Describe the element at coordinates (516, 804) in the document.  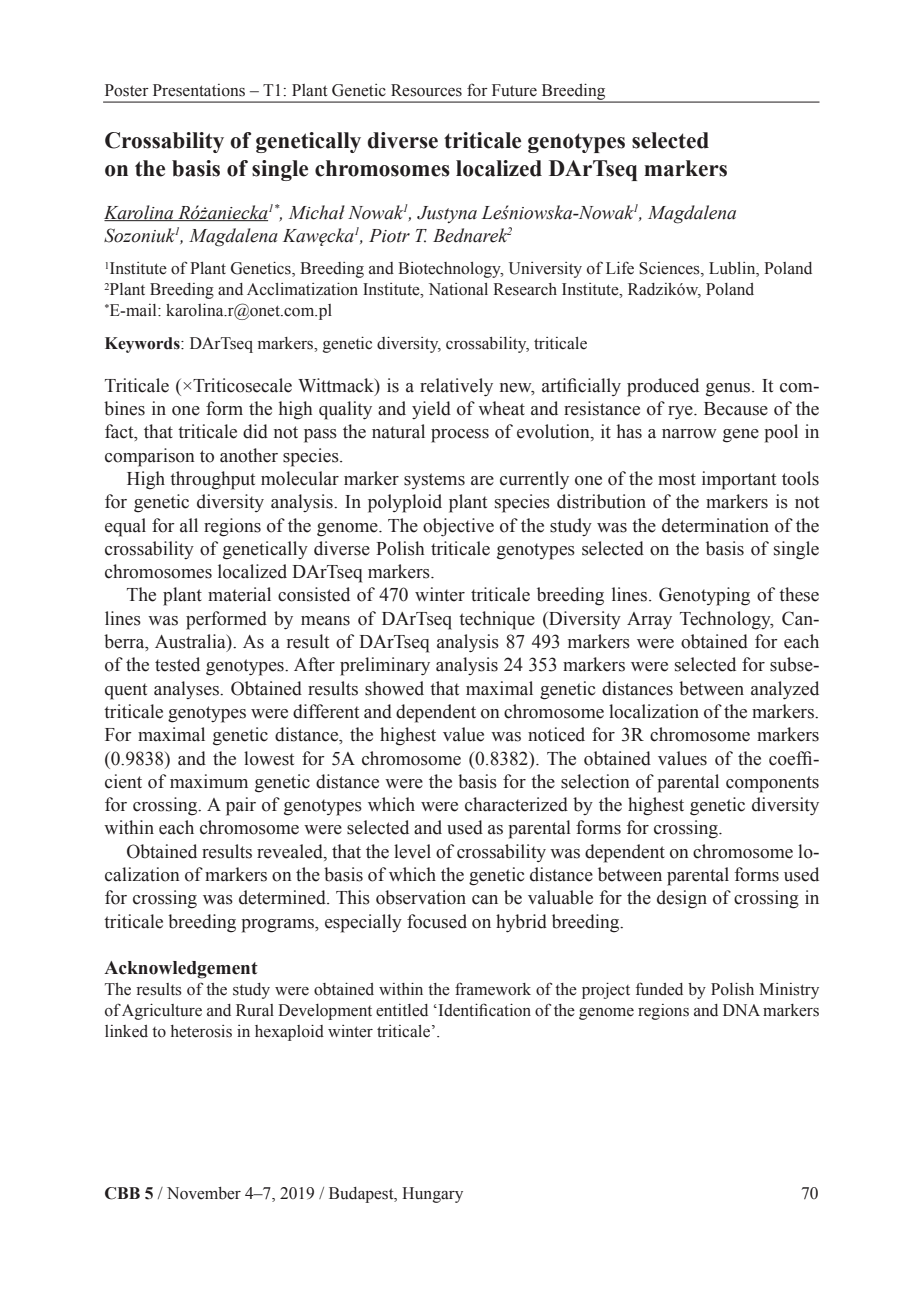
I see `characterized` at that location.
